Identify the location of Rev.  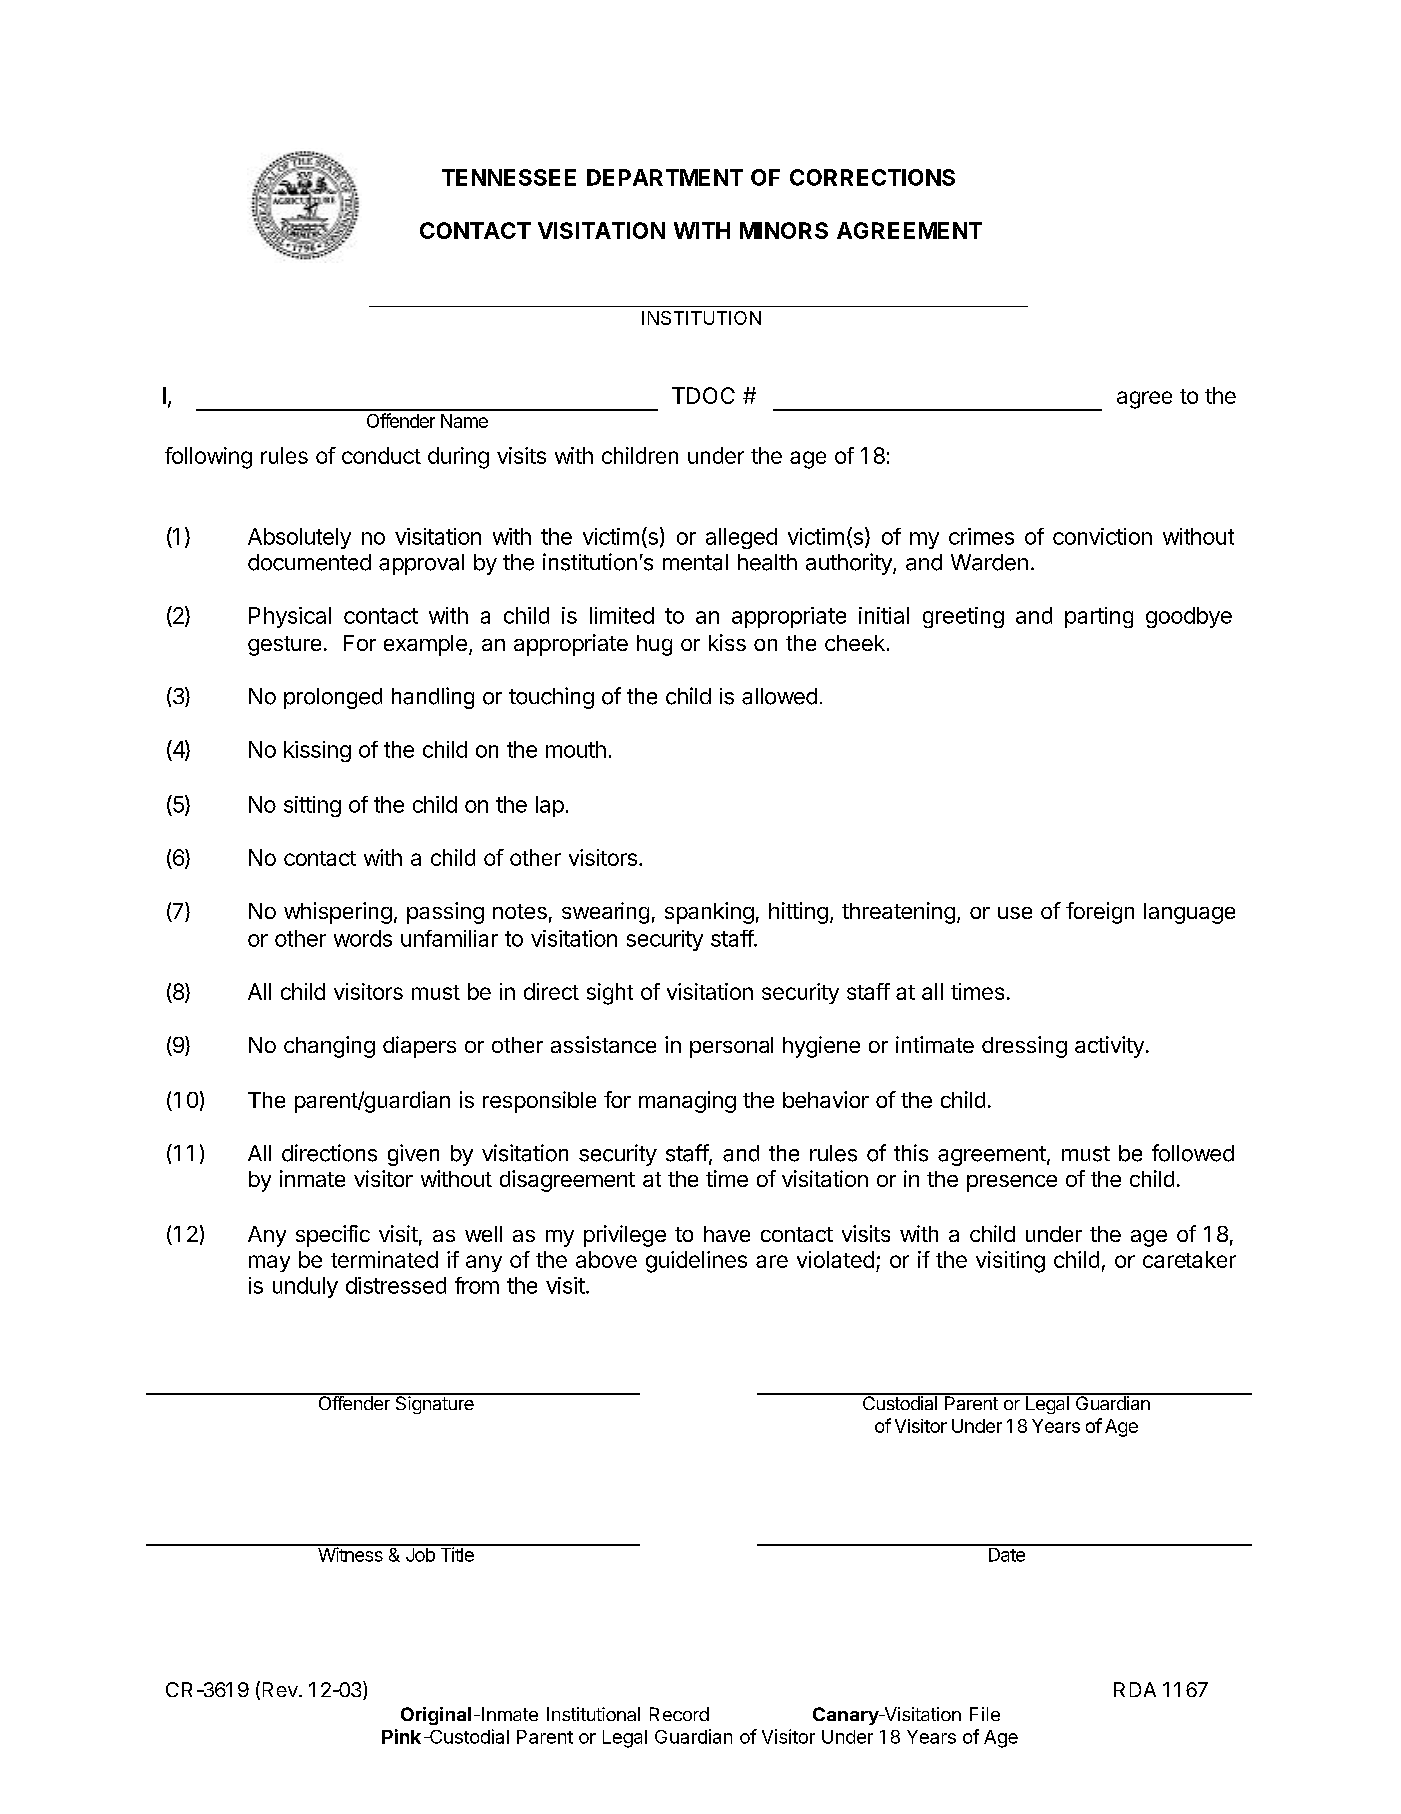
(281, 1689).
